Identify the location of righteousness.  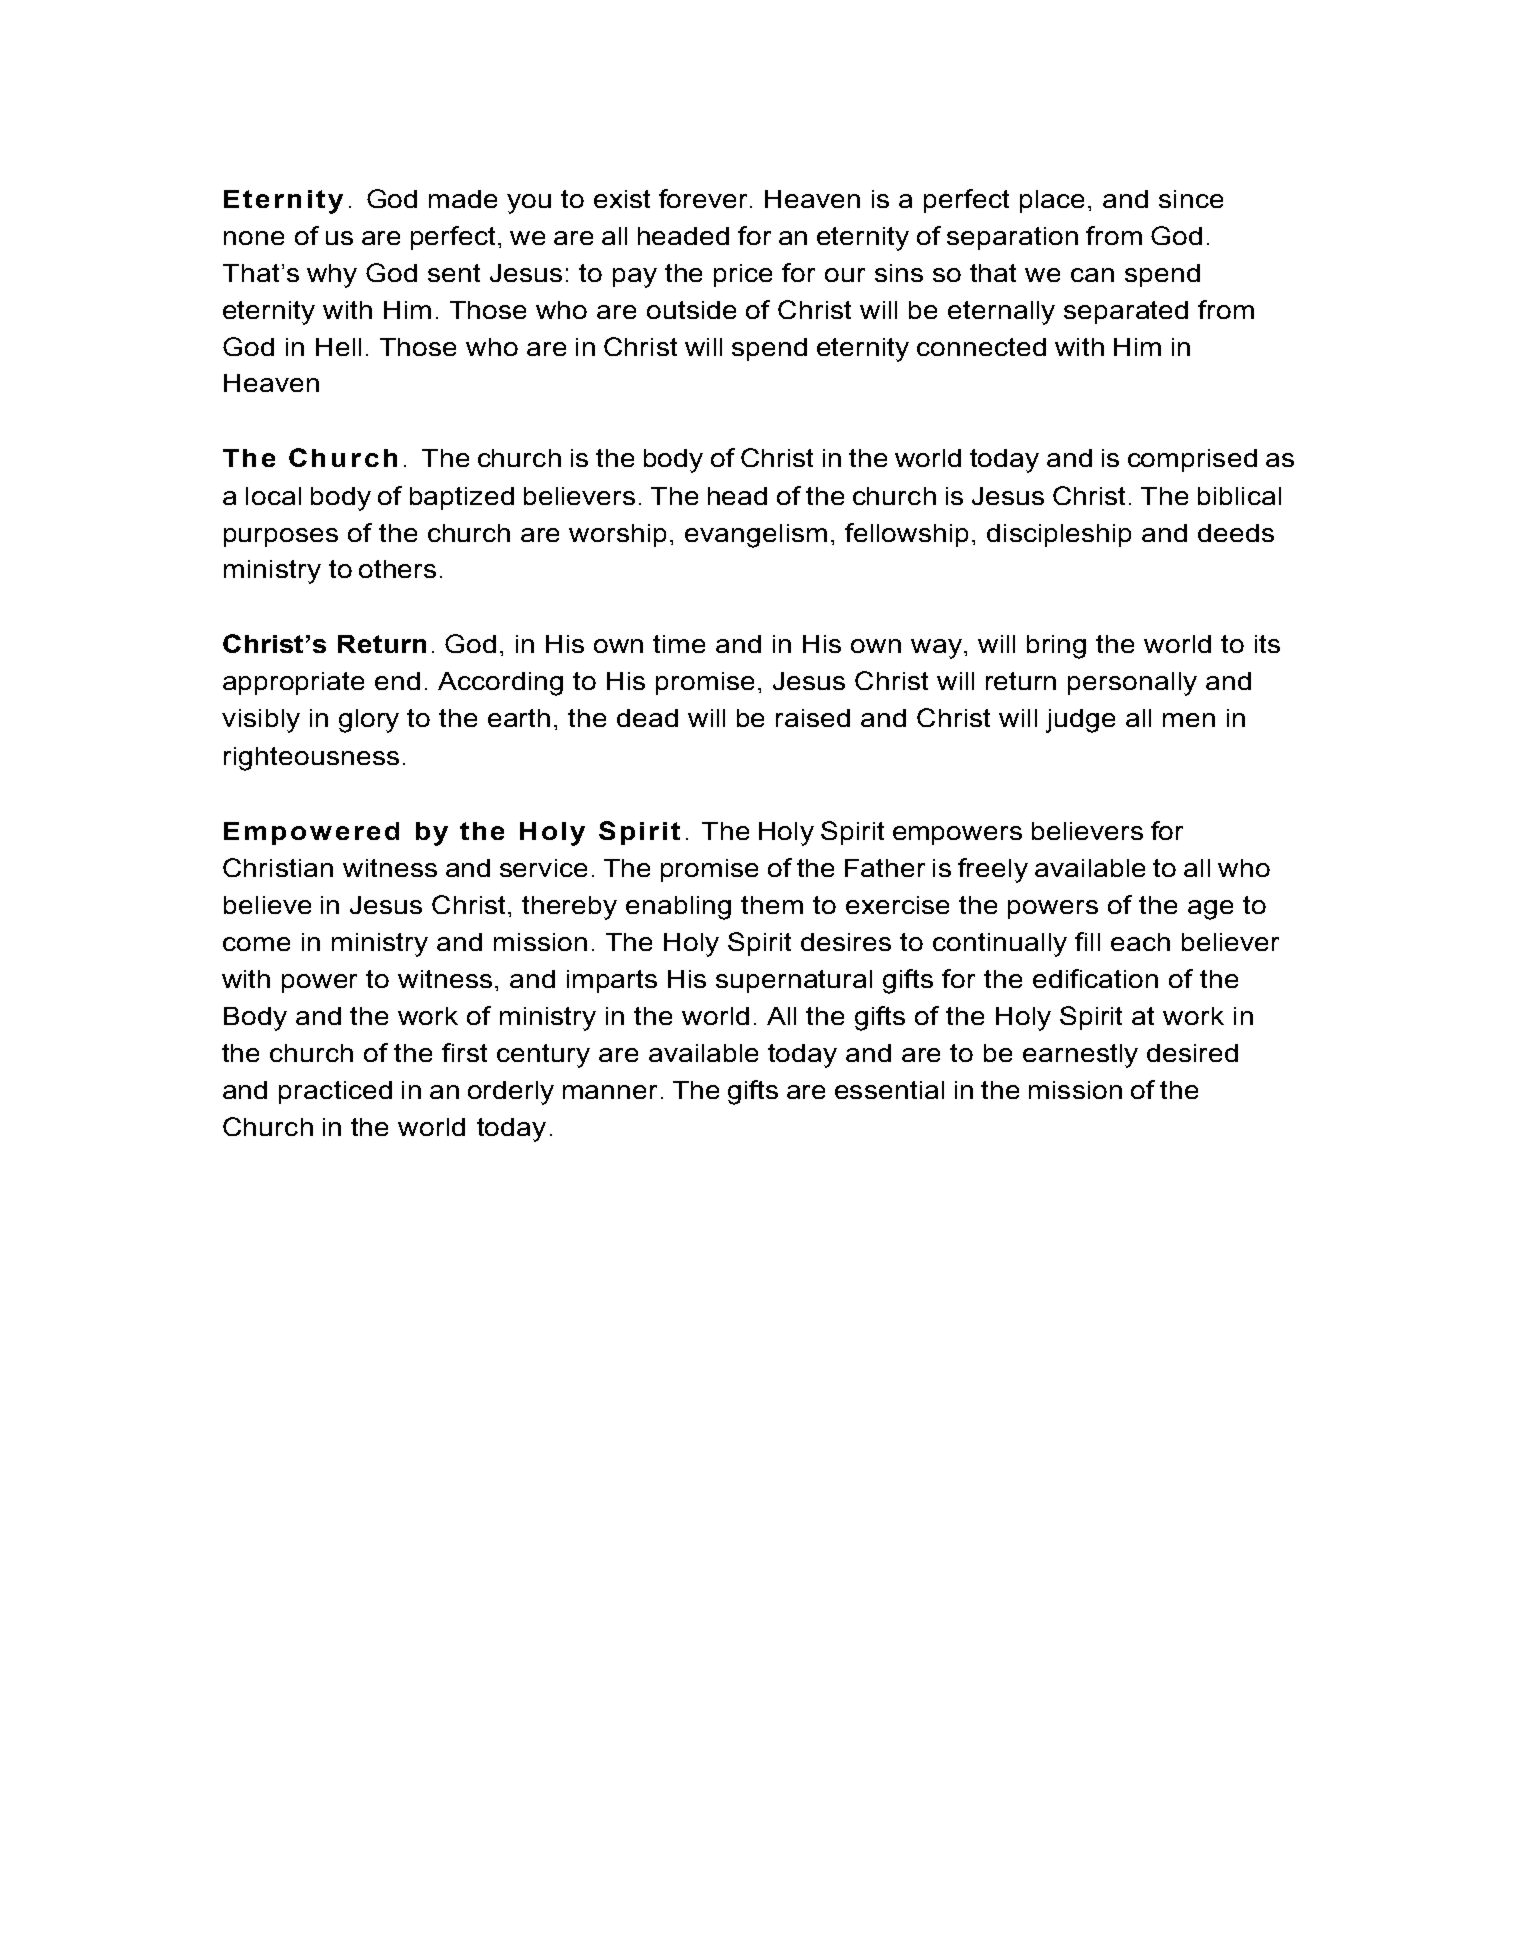
(311, 759).
